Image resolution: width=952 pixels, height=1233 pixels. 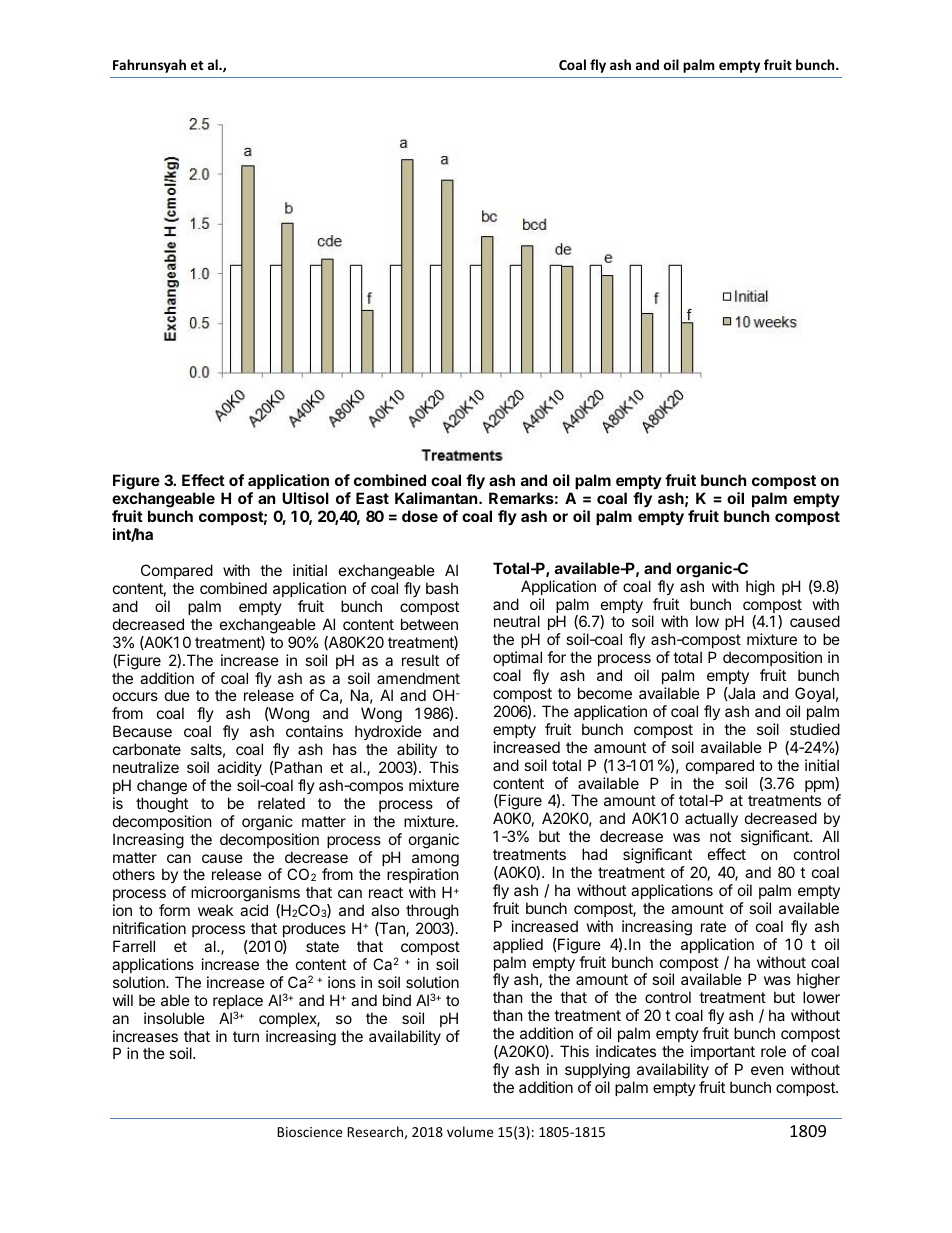 What do you see at coordinates (309, 1132) in the screenshot?
I see `Bioscience` at bounding box center [309, 1132].
